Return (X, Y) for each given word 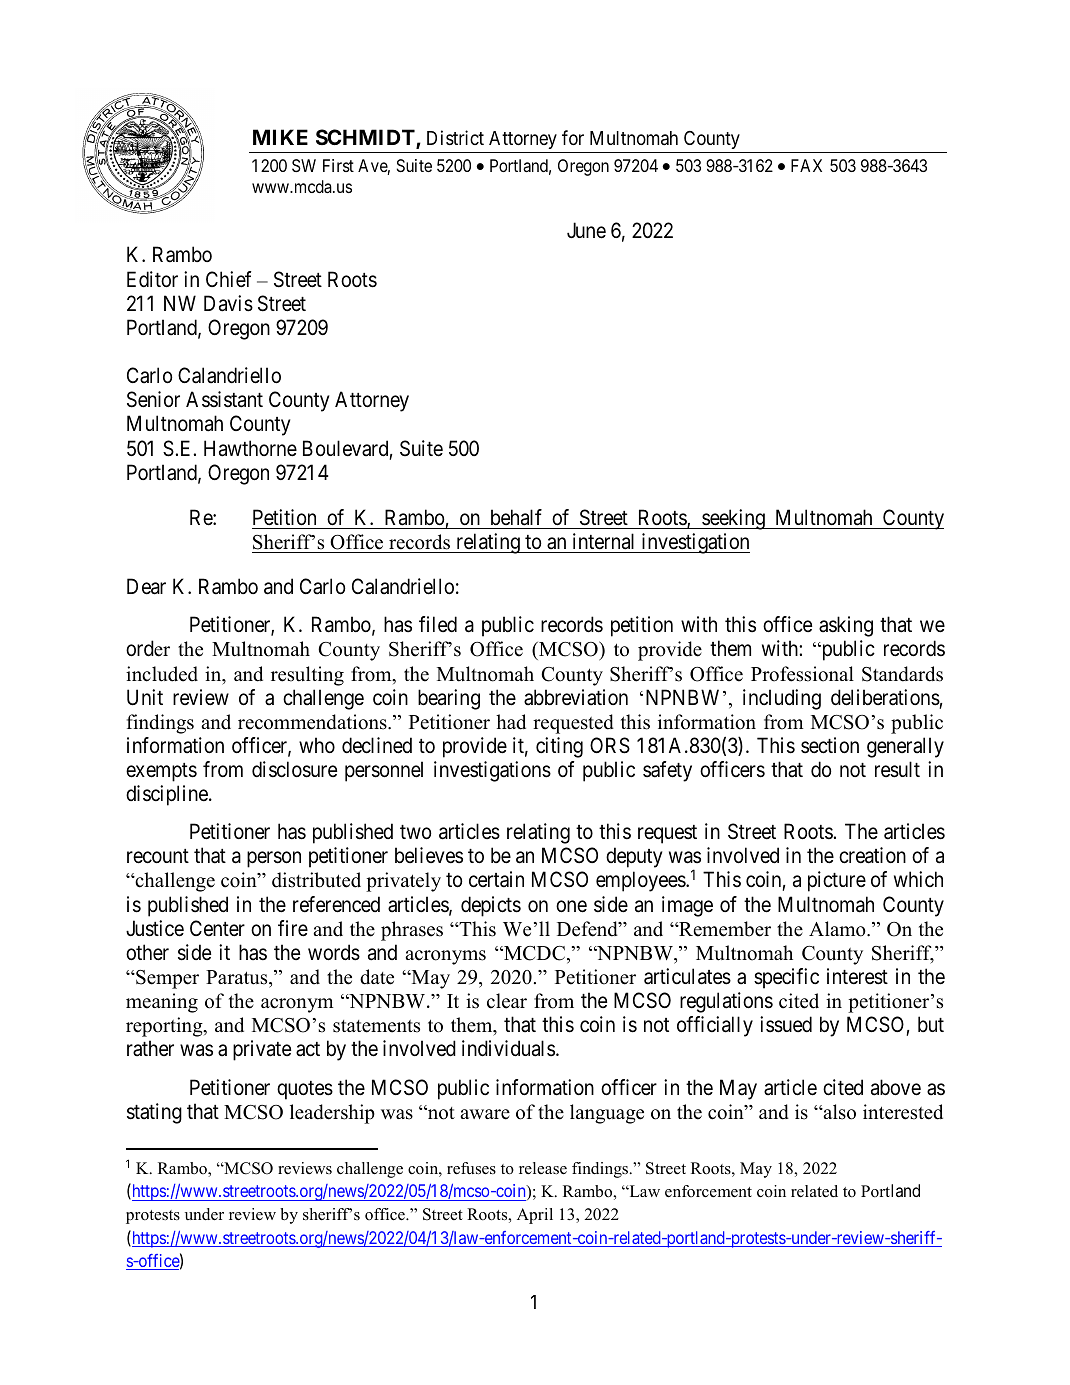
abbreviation (576, 697)
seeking (733, 519)
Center (217, 928)
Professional (802, 674)
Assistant (224, 399)
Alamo (838, 929)
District (455, 137)
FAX (806, 165)
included (162, 674)
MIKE (280, 137)
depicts (491, 906)
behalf (516, 517)
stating (154, 1113)
